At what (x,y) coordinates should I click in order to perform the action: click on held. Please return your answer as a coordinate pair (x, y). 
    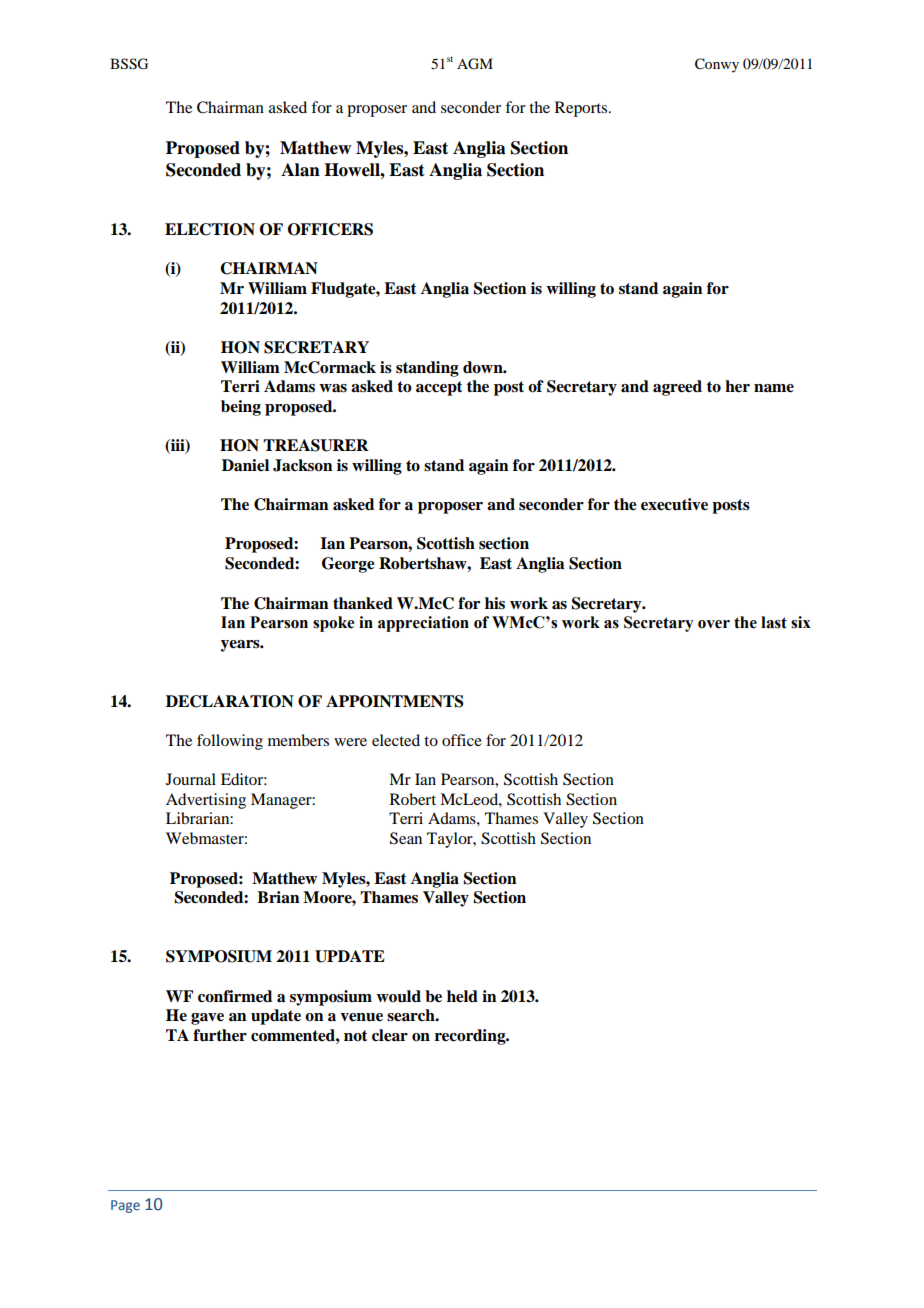
    Looking at the image, I should click on (462, 996).
